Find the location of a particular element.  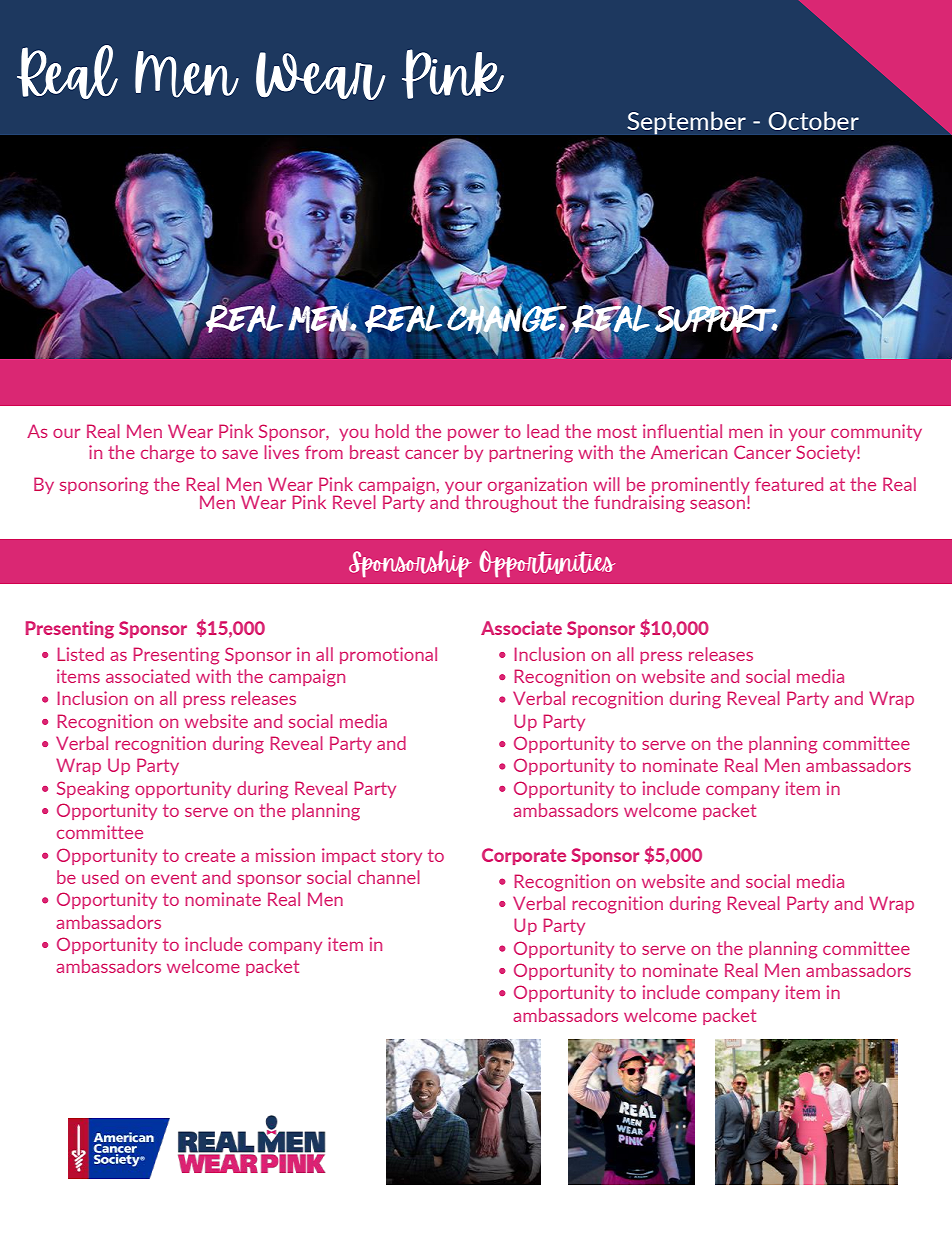

September is located at coordinates (686, 123).
